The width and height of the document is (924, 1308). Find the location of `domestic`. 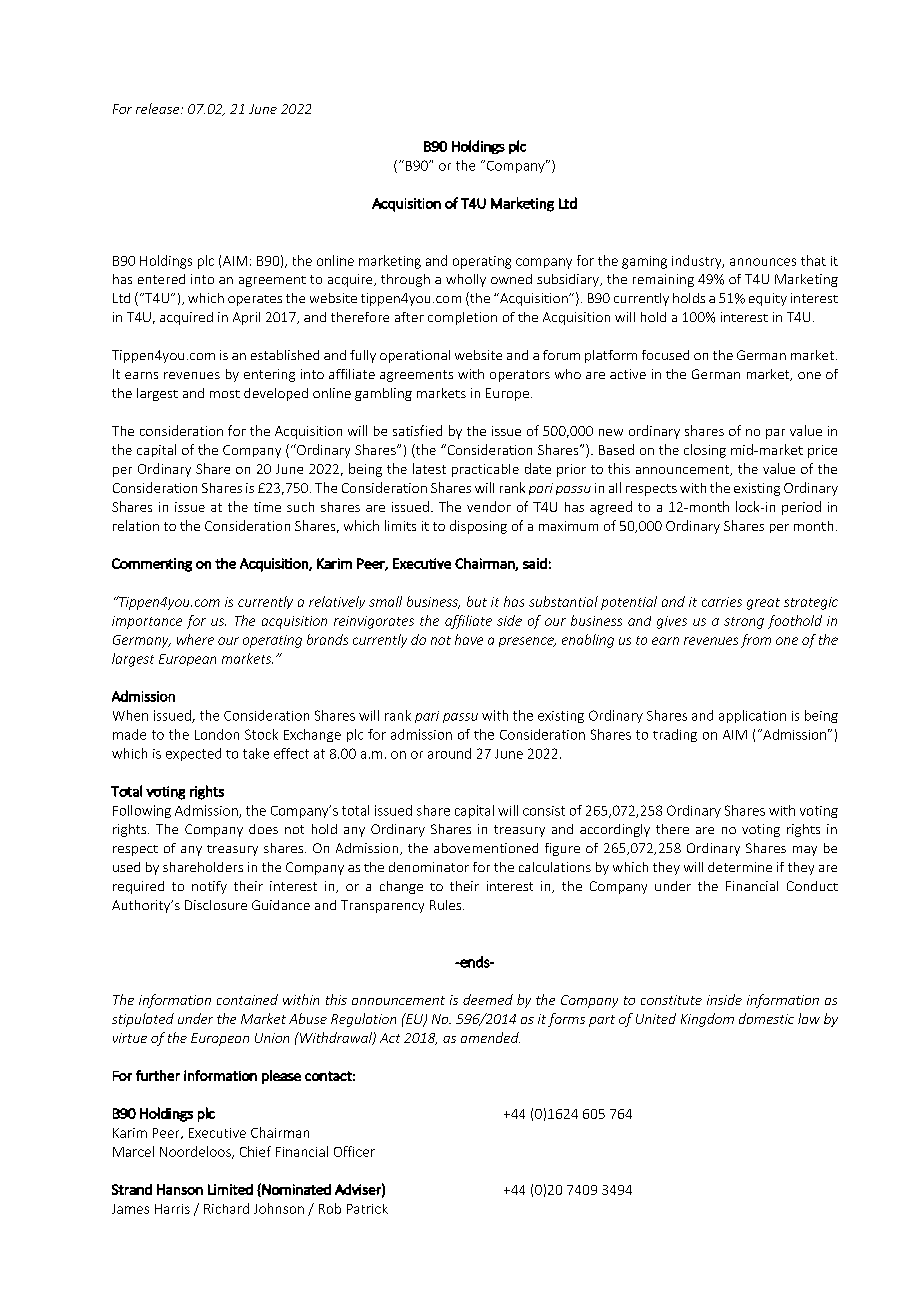

domestic is located at coordinates (766, 1018).
